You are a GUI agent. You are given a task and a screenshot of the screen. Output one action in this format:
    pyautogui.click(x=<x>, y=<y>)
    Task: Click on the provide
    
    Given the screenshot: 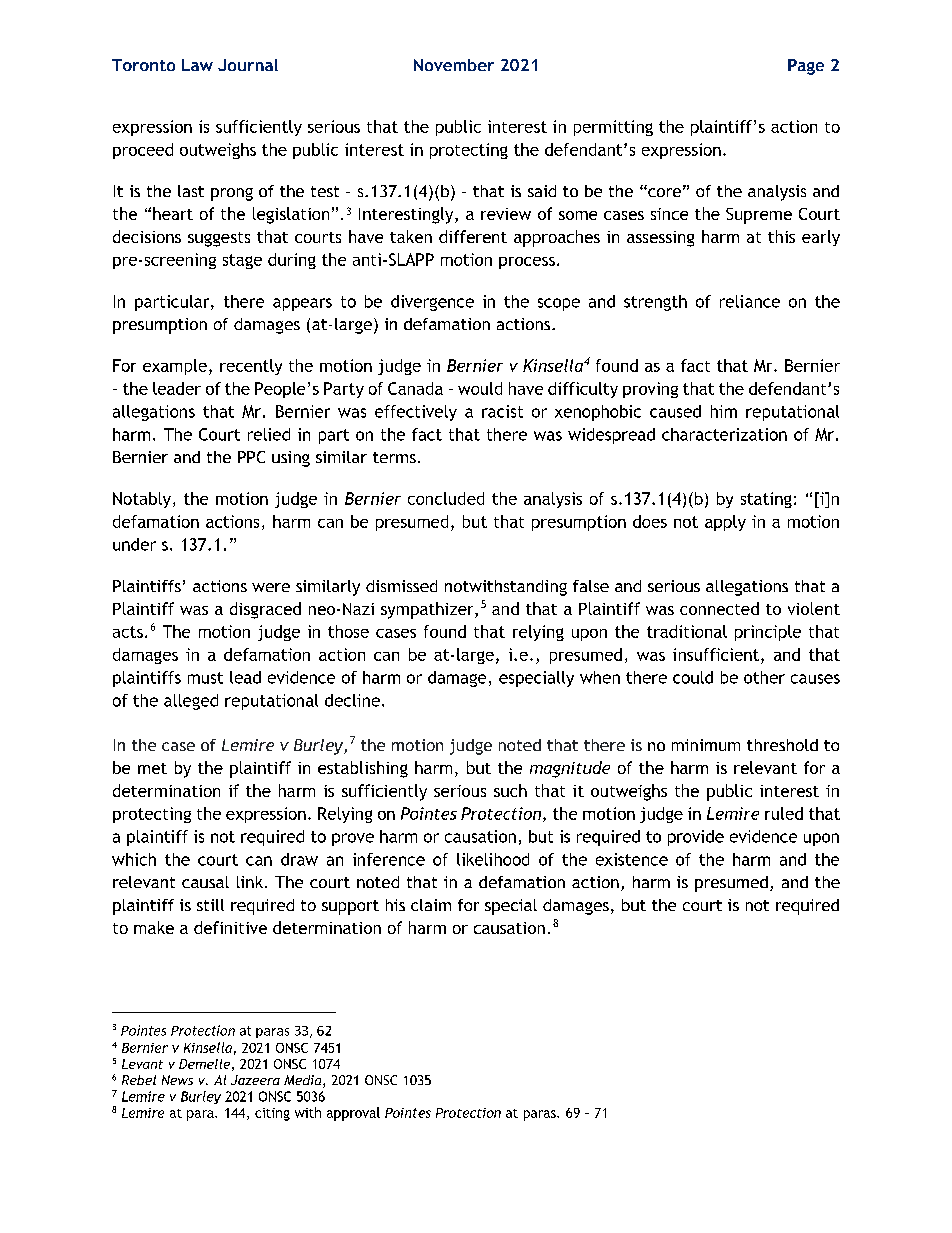 What is the action you would take?
    pyautogui.click(x=696, y=838)
